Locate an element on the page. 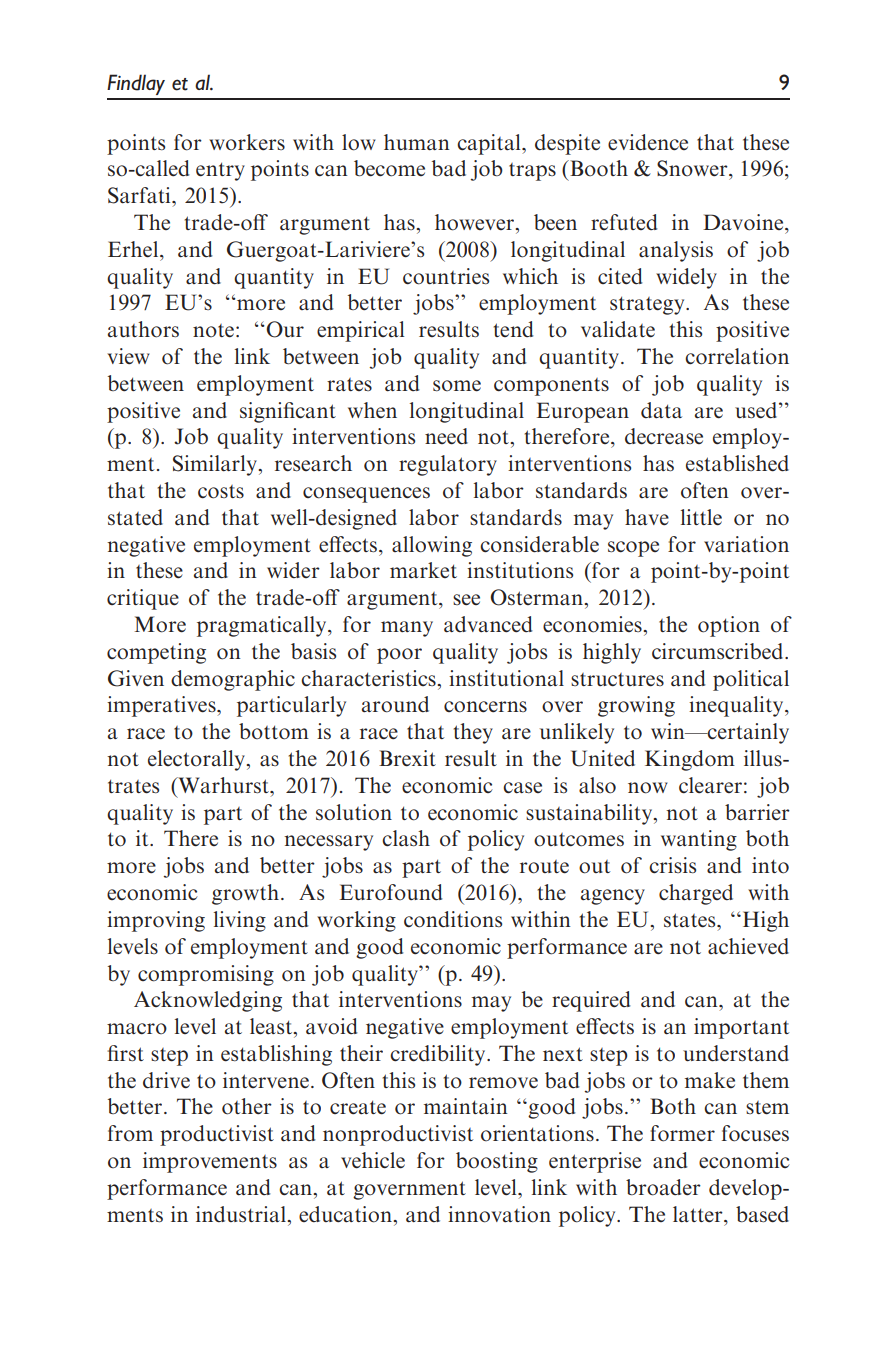 The image size is (887, 1372). circumscribed is located at coordinates (719, 651).
